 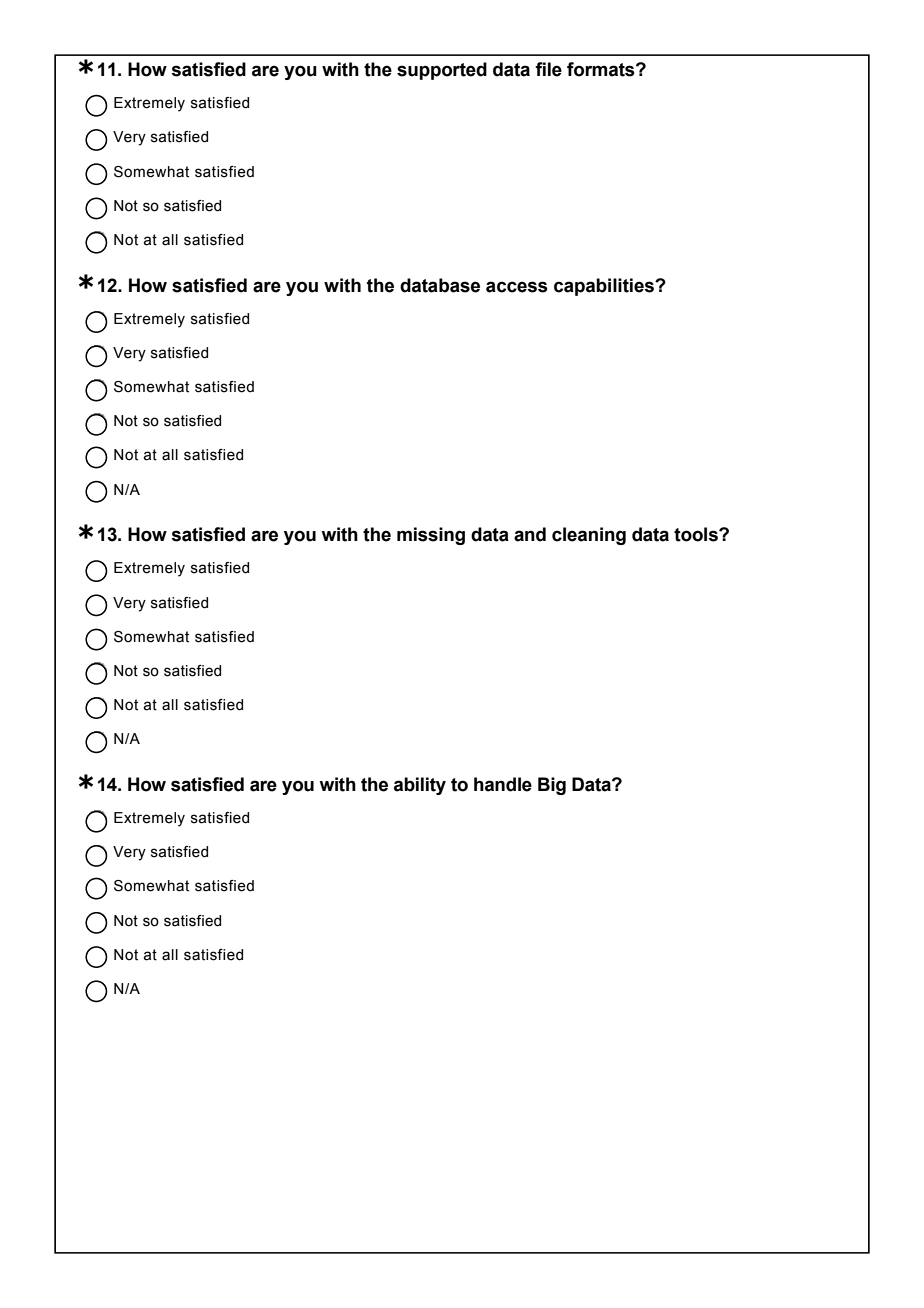 What do you see at coordinates (602, 69) in the image?
I see `formats` at bounding box center [602, 69].
